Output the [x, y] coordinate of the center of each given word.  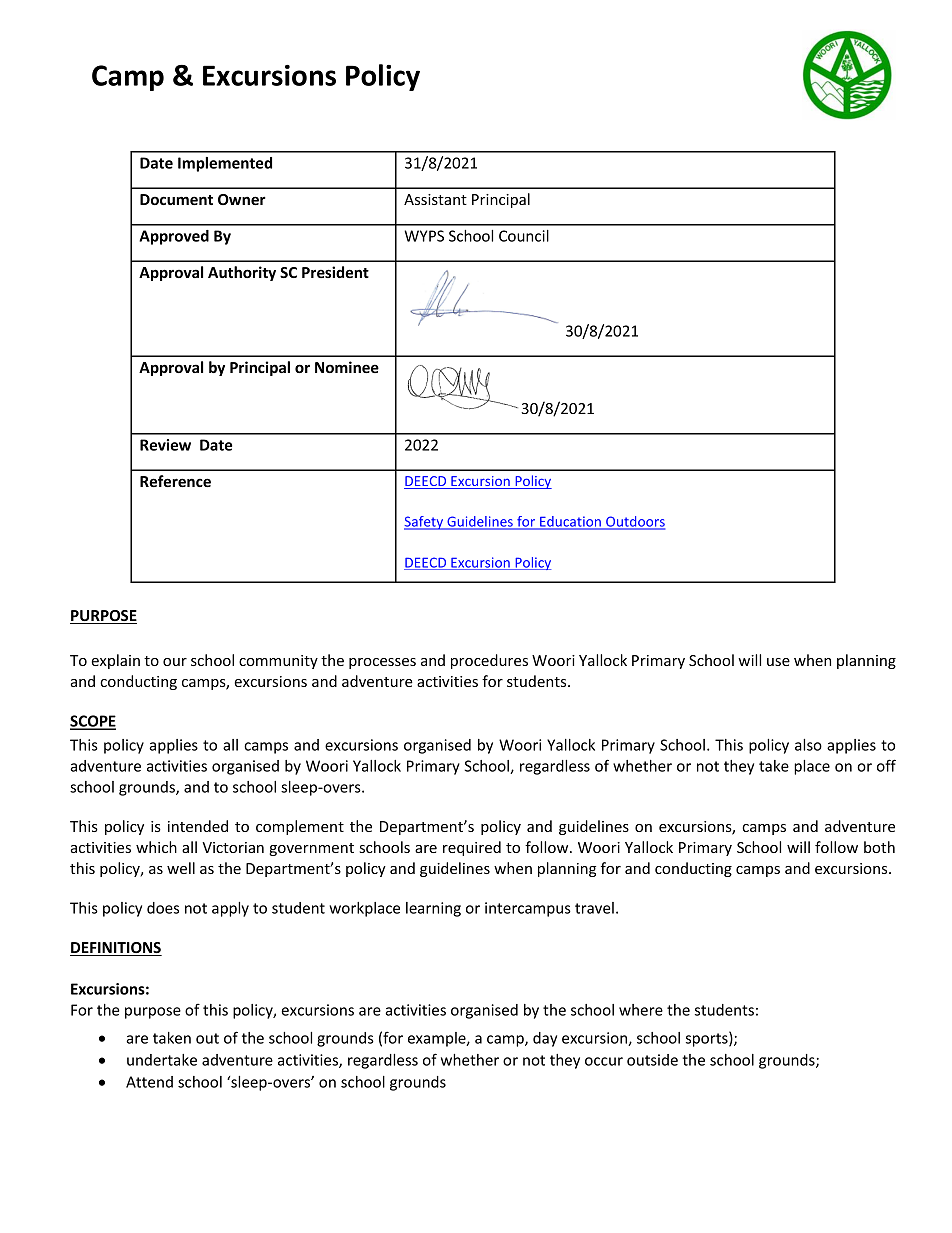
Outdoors [634, 522]
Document [176, 199]
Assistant [435, 199]
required [472, 848]
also [808, 745]
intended [198, 826]
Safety [425, 523]
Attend [149, 1082]
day [545, 1039]
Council [524, 236]
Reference [175, 481]
